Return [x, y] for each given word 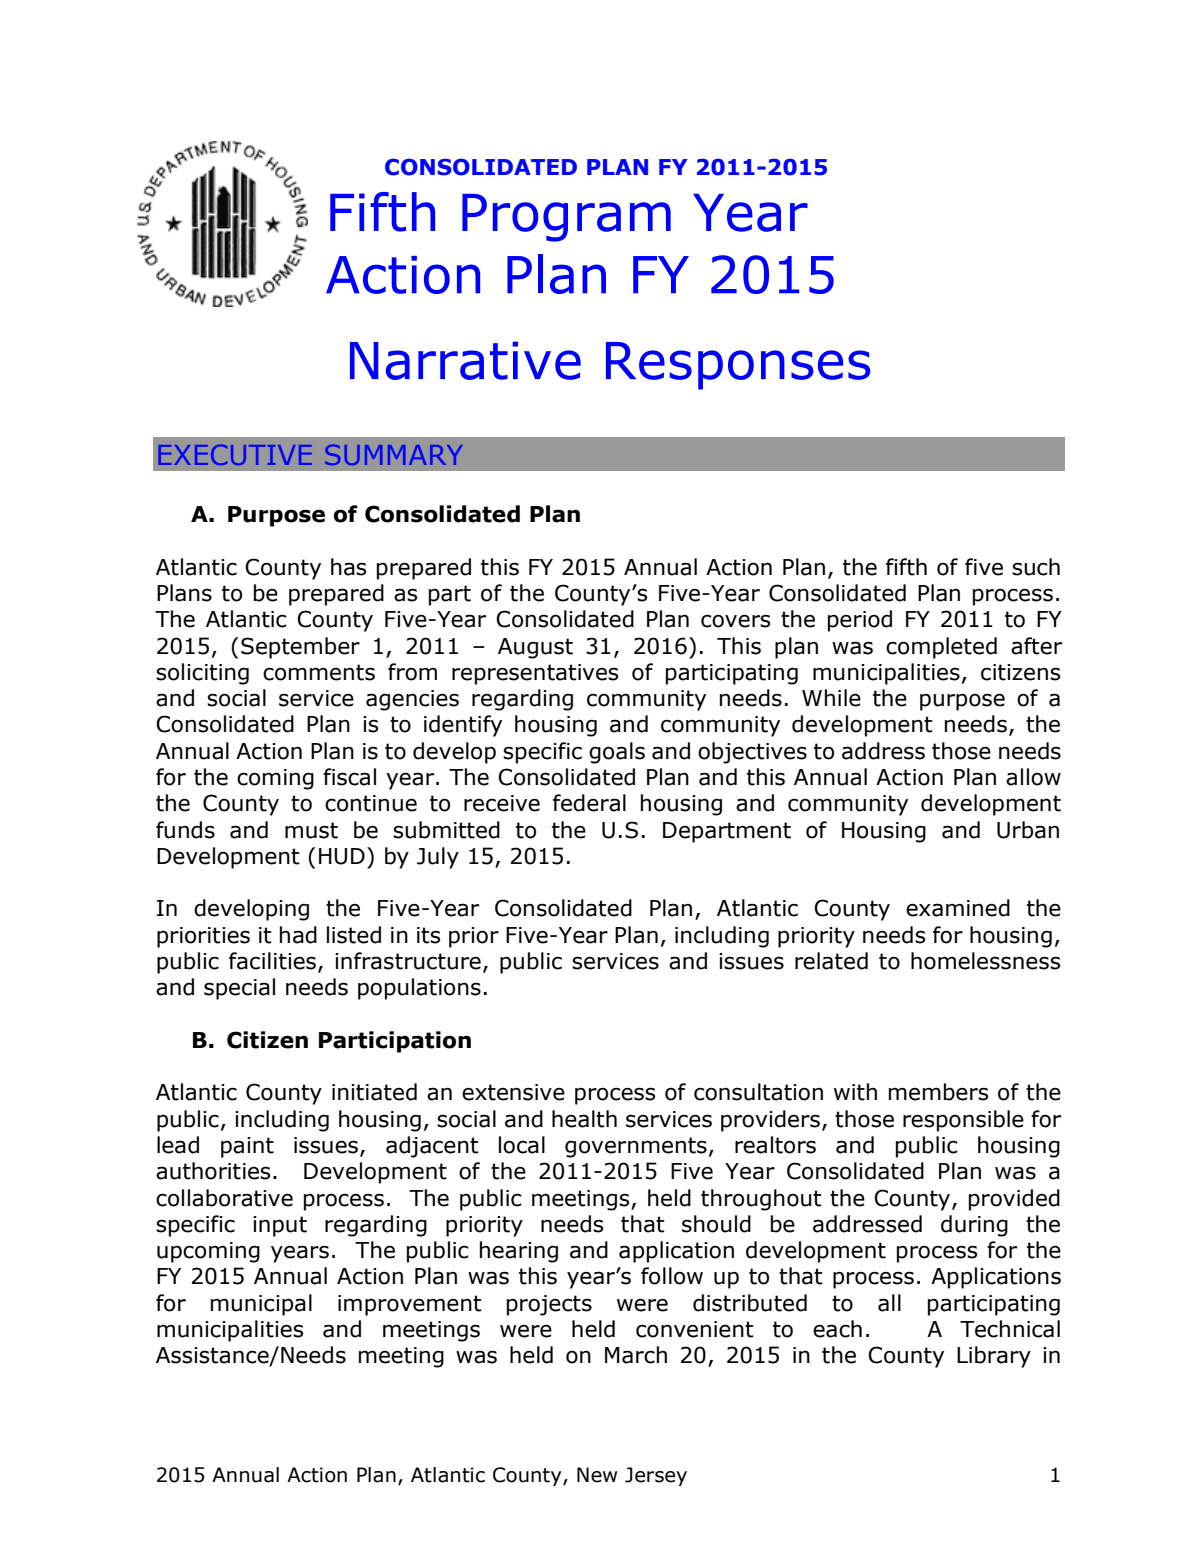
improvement [410, 1305]
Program [566, 218]
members [938, 1092]
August [535, 648]
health [584, 1119]
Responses [738, 366]
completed [941, 648]
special [239, 989]
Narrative [465, 360]
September [300, 648]
